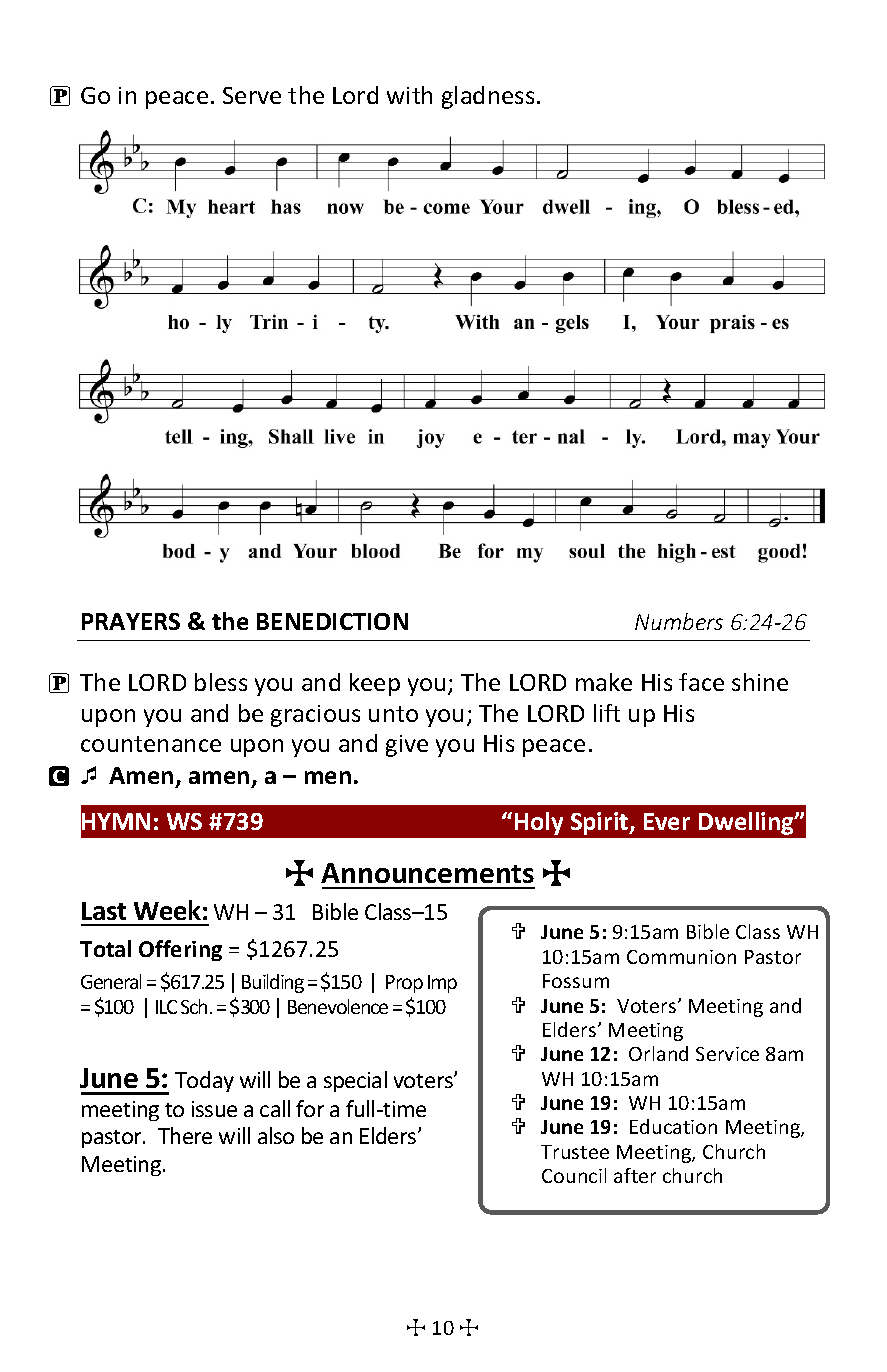 The height and width of the document is (1372, 887). I want to click on Serve, so click(252, 95).
